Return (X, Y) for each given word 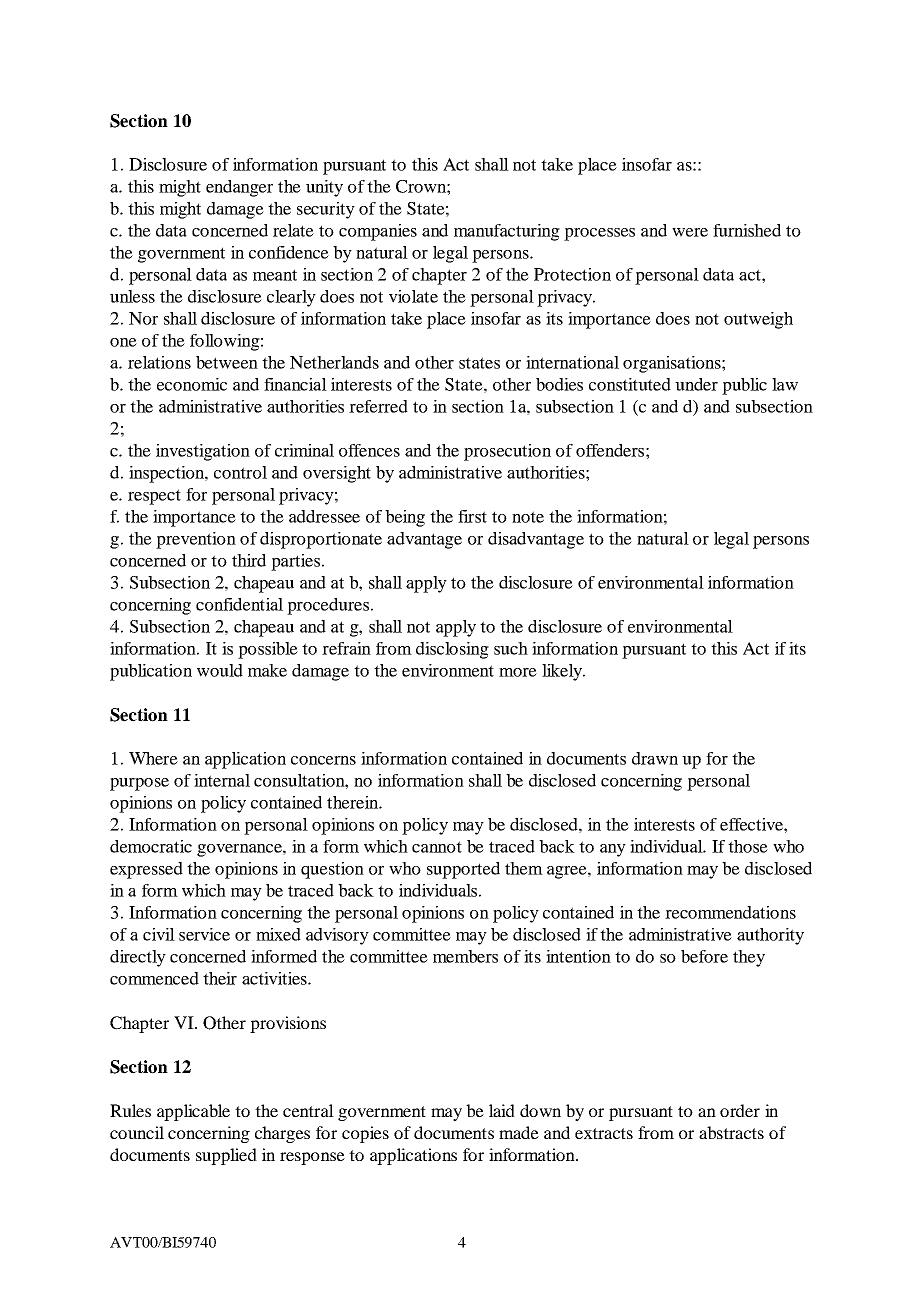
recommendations (730, 912)
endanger (239, 188)
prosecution (507, 452)
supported (463, 870)
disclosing (452, 650)
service (204, 934)
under (696, 384)
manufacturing (507, 232)
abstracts (731, 1132)
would (220, 670)
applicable (193, 1112)
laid (502, 1110)
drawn (655, 758)
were (690, 232)
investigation (203, 452)
